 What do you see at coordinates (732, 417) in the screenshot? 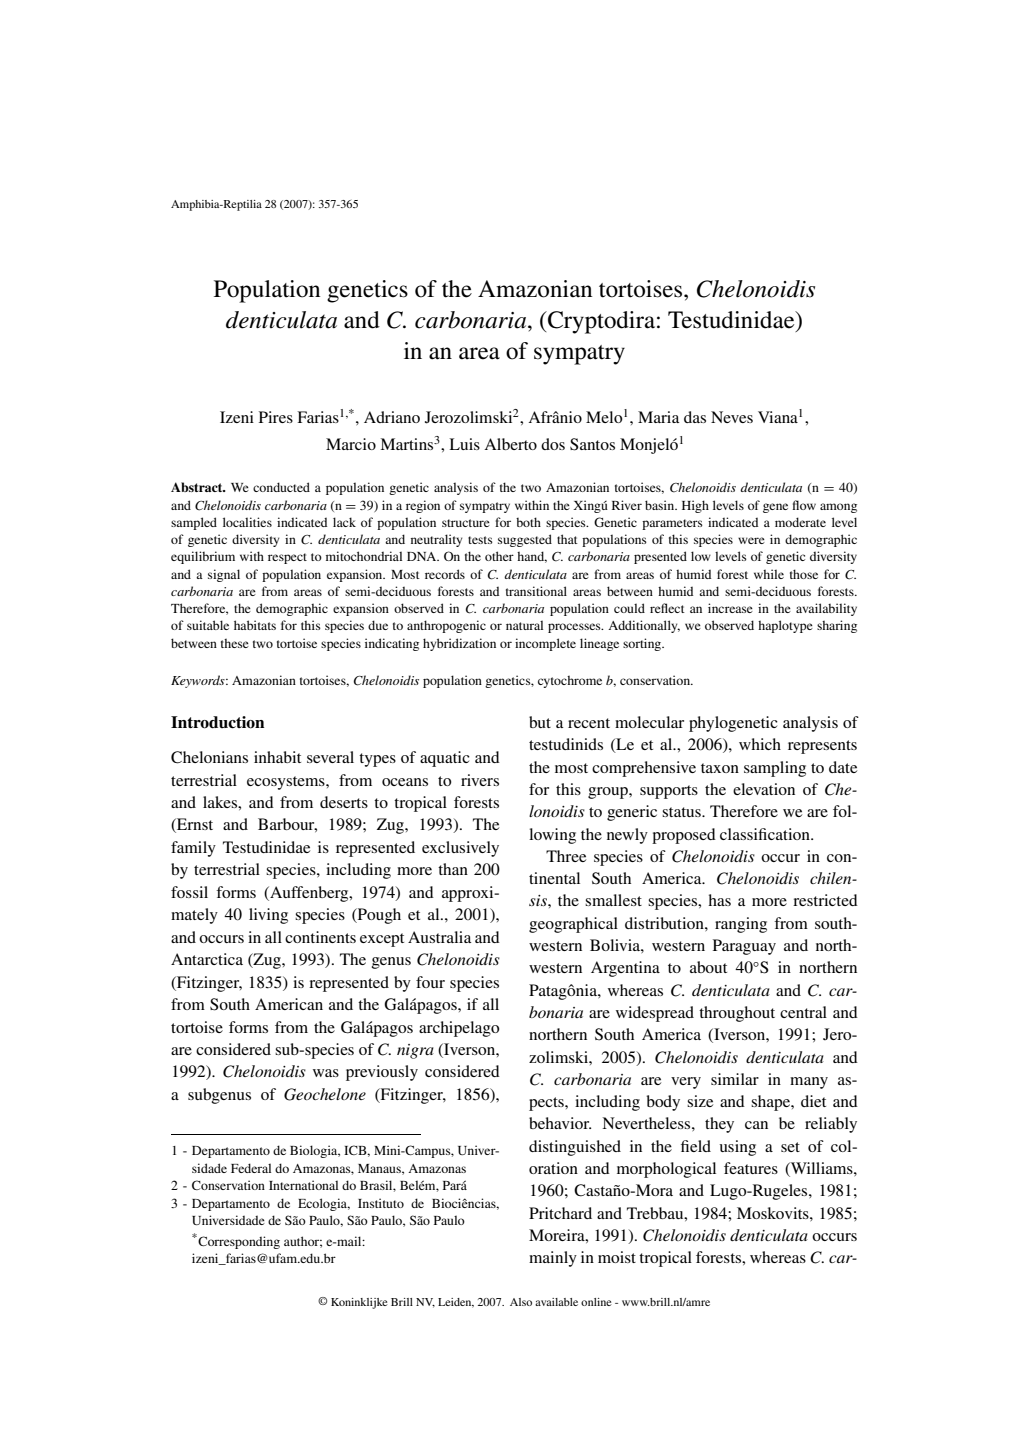
I see `Neves` at bounding box center [732, 417].
